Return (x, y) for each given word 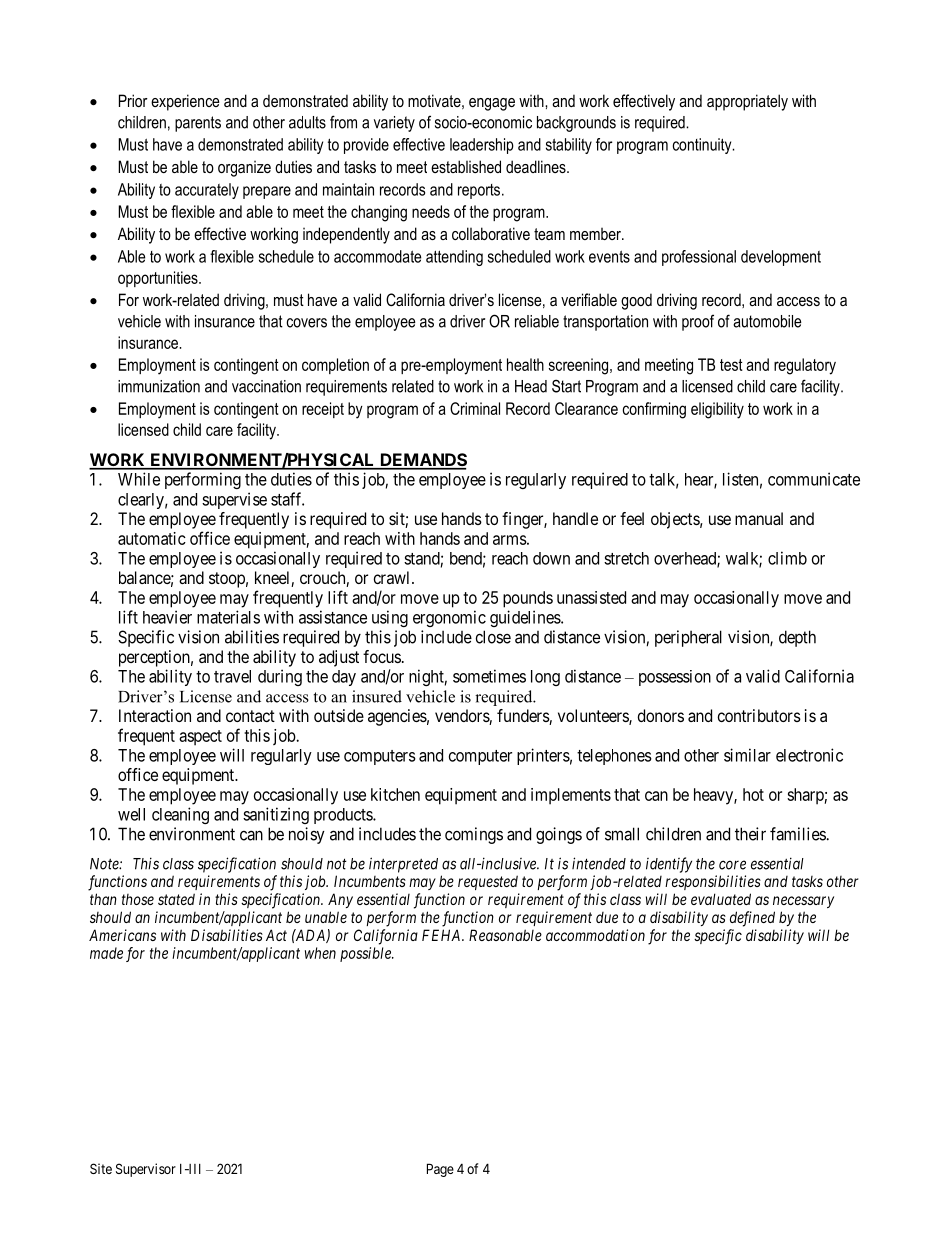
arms (510, 540)
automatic (152, 538)
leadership (482, 146)
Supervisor (146, 1170)
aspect (200, 738)
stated (176, 899)
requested (488, 882)
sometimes (489, 676)
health (525, 364)
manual (759, 518)
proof (698, 322)
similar (747, 755)
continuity (703, 146)
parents (198, 124)
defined (752, 919)
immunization (159, 386)
